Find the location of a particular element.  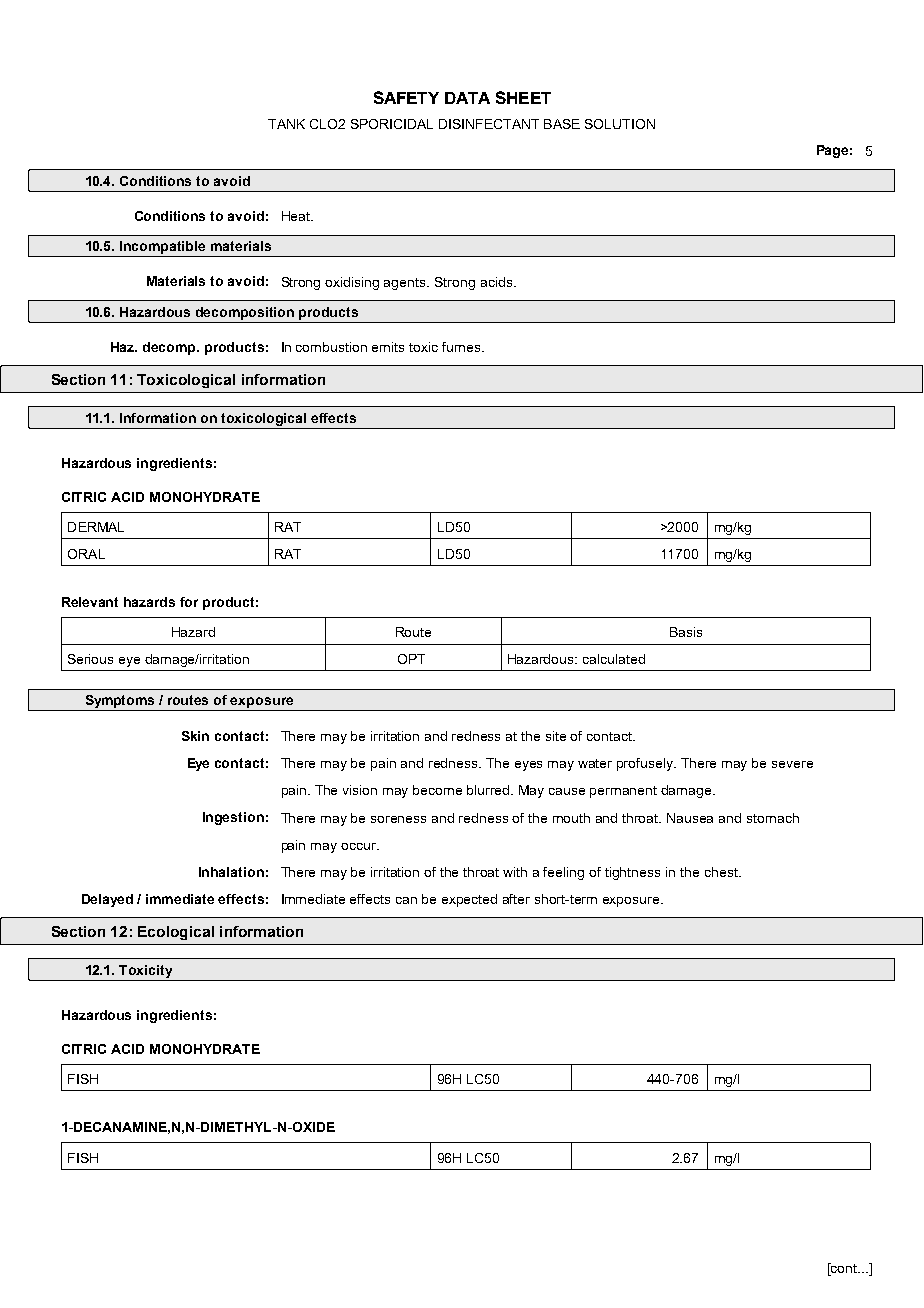

DERMAL is located at coordinates (96, 527).
